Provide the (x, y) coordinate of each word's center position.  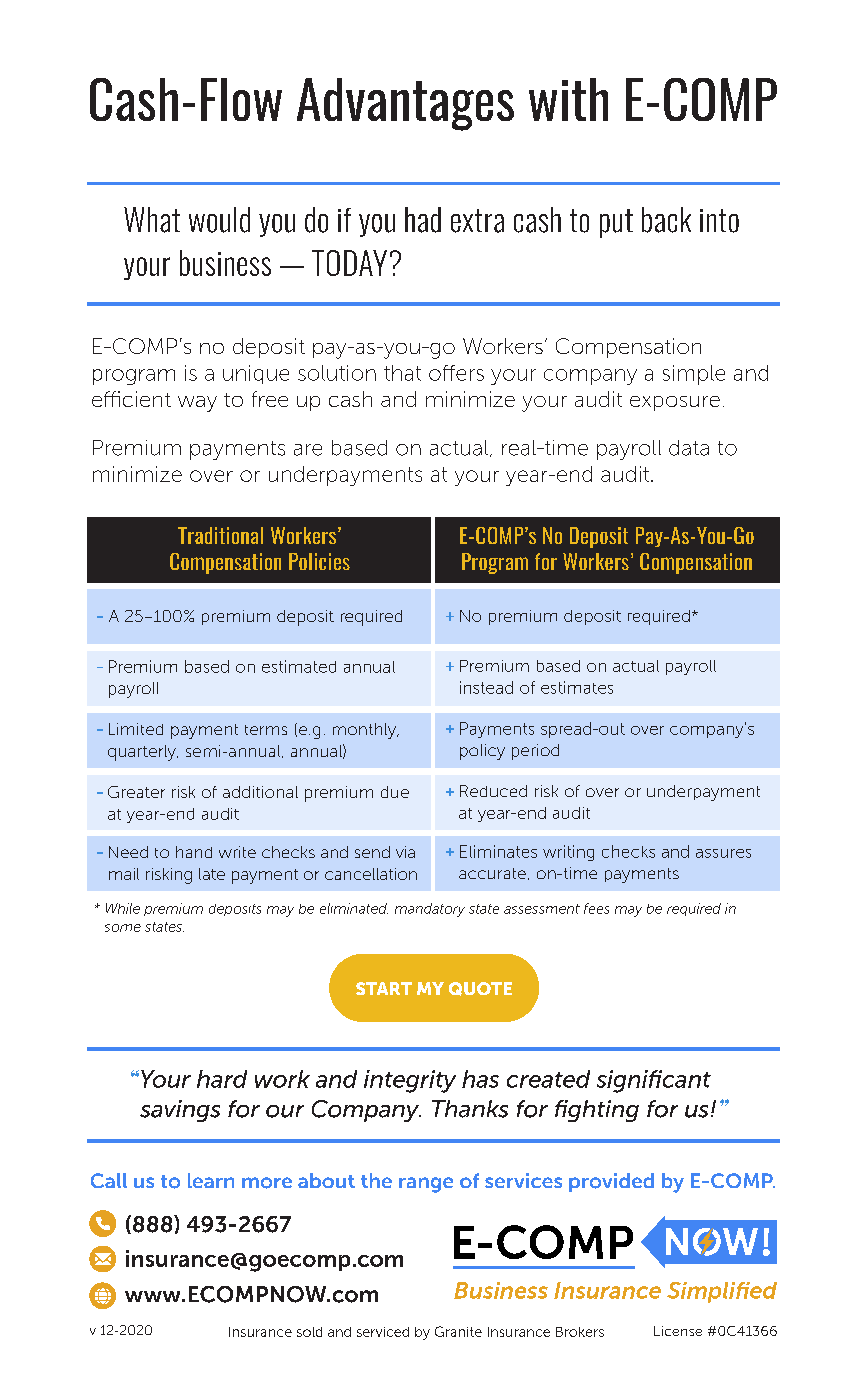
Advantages (405, 104)
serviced (383, 1332)
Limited (136, 729)
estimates (577, 687)
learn (211, 1180)
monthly (366, 731)
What (152, 220)
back (666, 220)
